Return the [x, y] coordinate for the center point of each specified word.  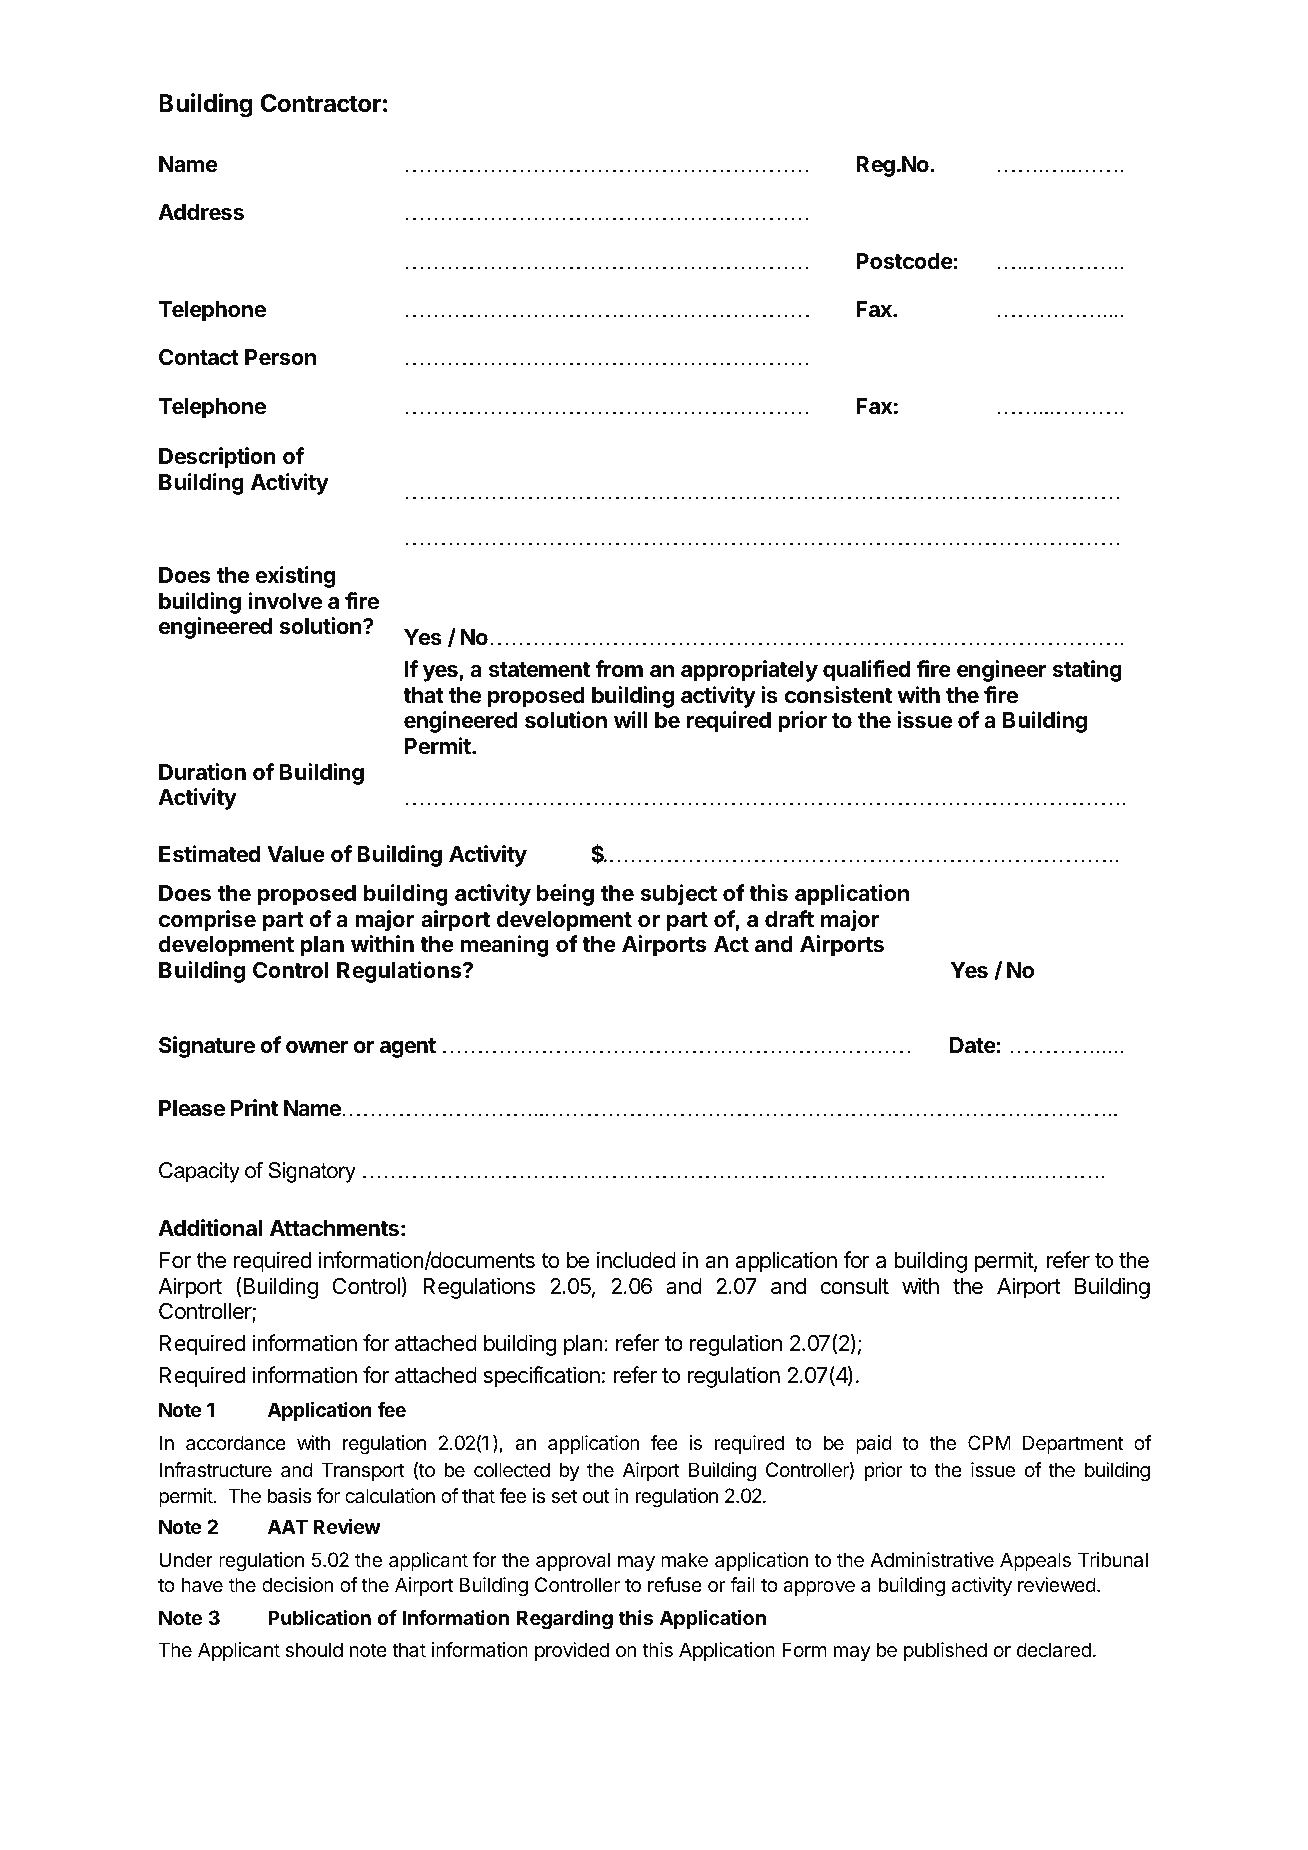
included [636, 1260]
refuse [675, 1585]
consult [855, 1286]
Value [296, 854]
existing [295, 577]
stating [1087, 671]
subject [679, 895]
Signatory [312, 1172]
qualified [866, 671]
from [619, 668]
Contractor [321, 103]
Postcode [904, 261]
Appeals [1035, 1561]
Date [973, 1045]
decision [297, 1585]
